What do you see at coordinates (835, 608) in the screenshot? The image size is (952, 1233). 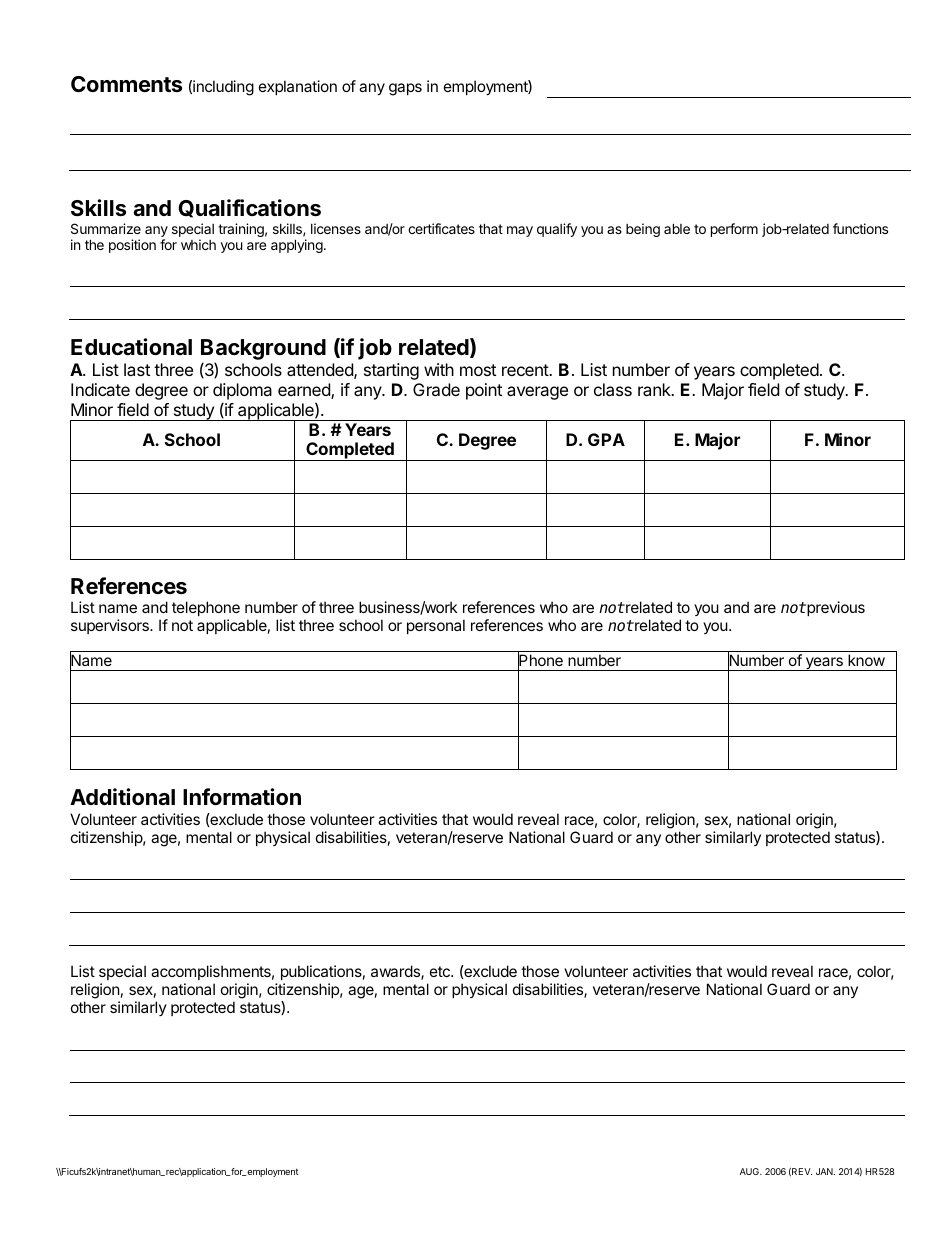 I see `previous` at bounding box center [835, 608].
